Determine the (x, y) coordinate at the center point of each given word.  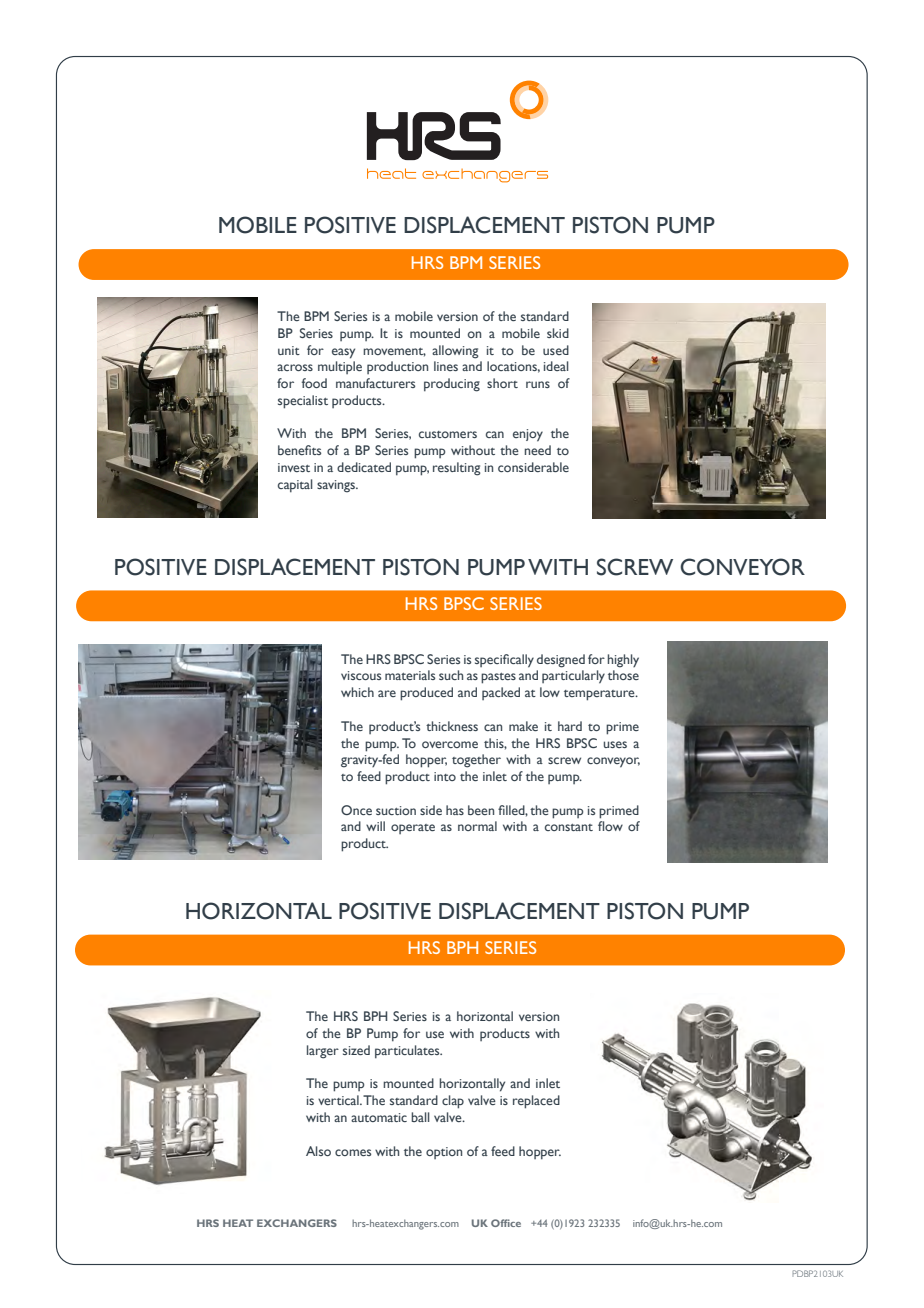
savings (337, 486)
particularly (573, 677)
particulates (408, 1052)
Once (356, 810)
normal (477, 826)
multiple (340, 367)
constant (569, 827)
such (451, 675)
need (538, 450)
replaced (536, 1102)
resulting (456, 469)
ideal (556, 366)
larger (323, 1052)
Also (318, 1151)
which (357, 692)
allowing (455, 352)
